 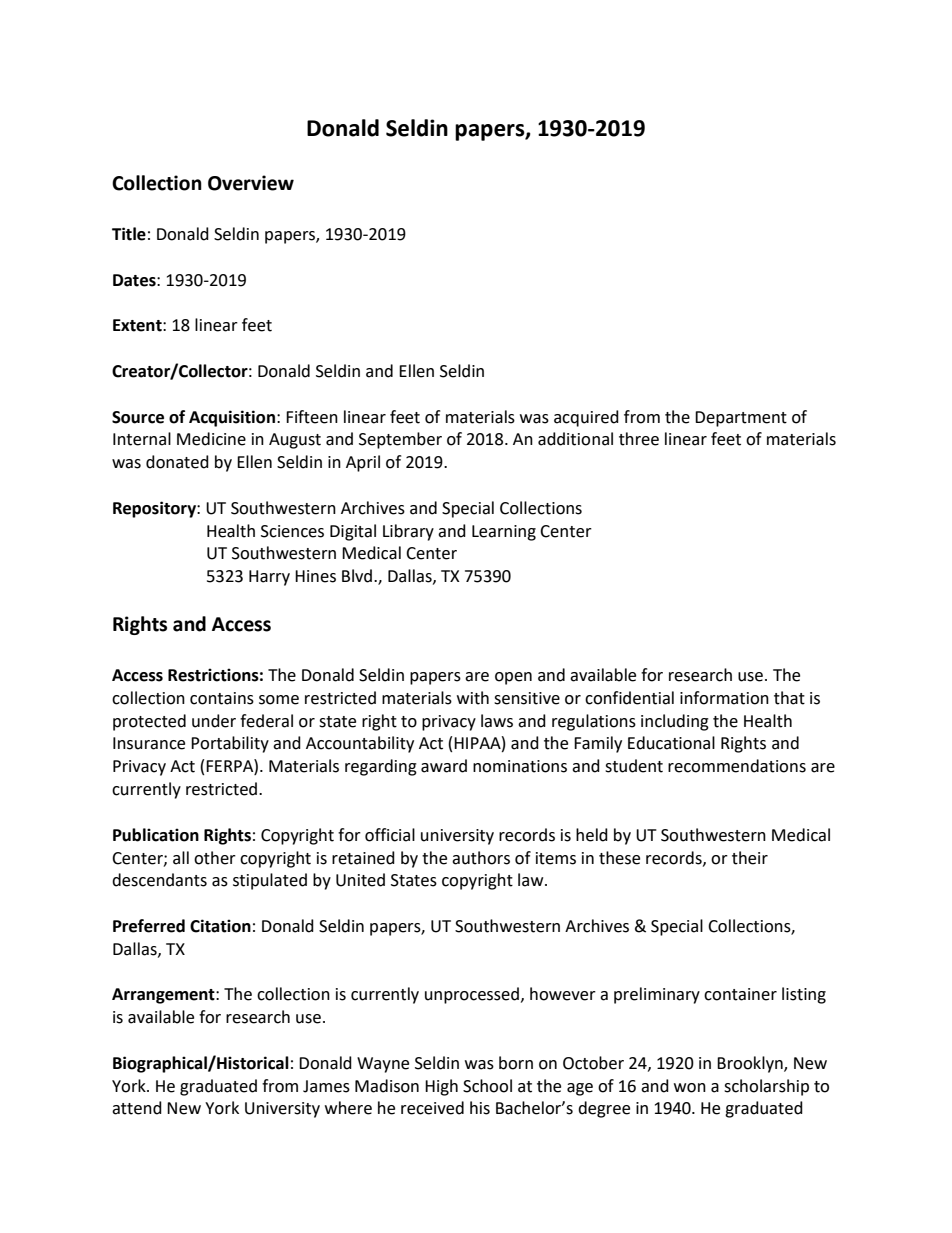 I want to click on attend, so click(x=137, y=1108).
